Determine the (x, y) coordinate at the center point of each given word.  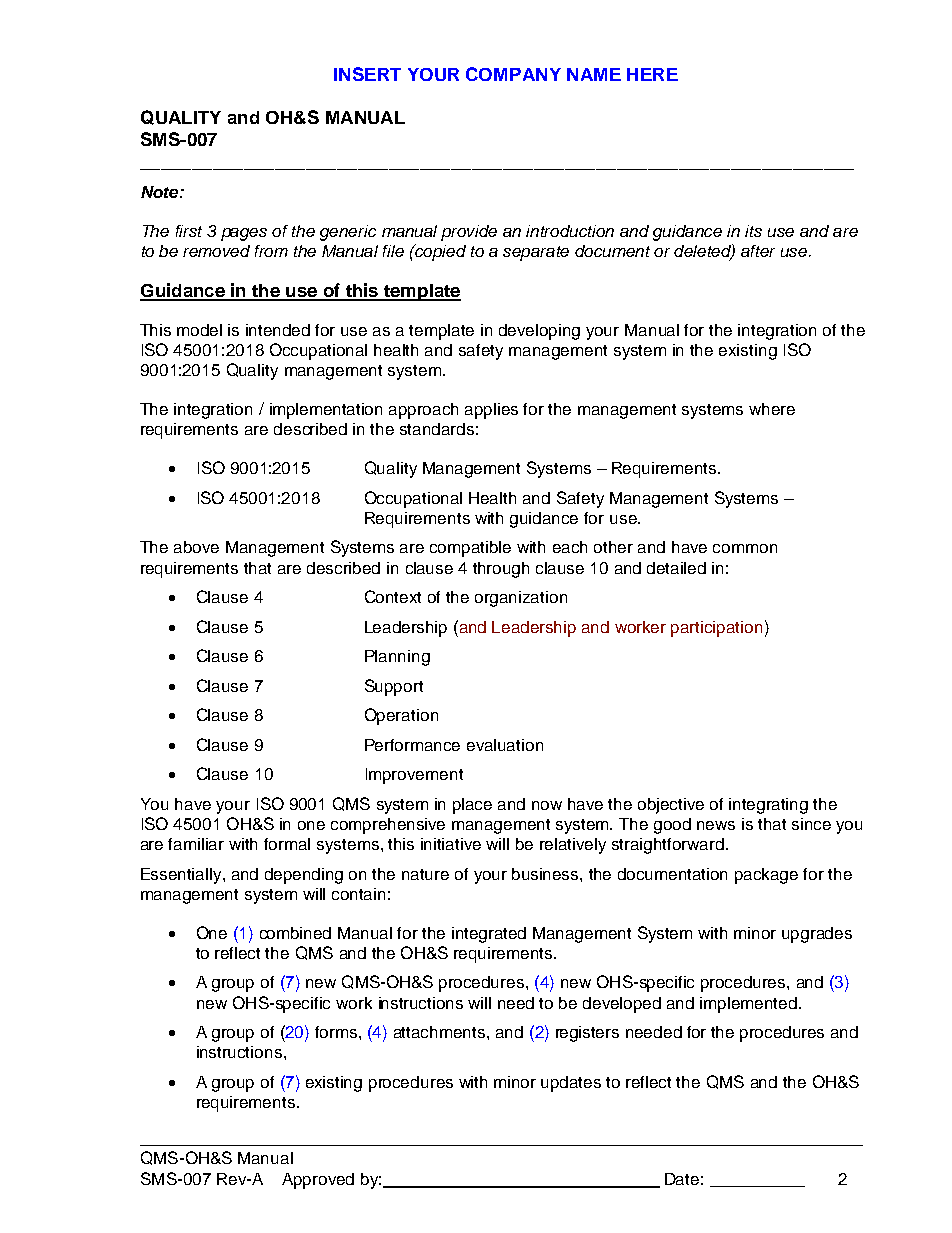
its (753, 231)
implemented (750, 1005)
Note (161, 192)
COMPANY (513, 74)
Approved (318, 1181)
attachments (441, 1032)
